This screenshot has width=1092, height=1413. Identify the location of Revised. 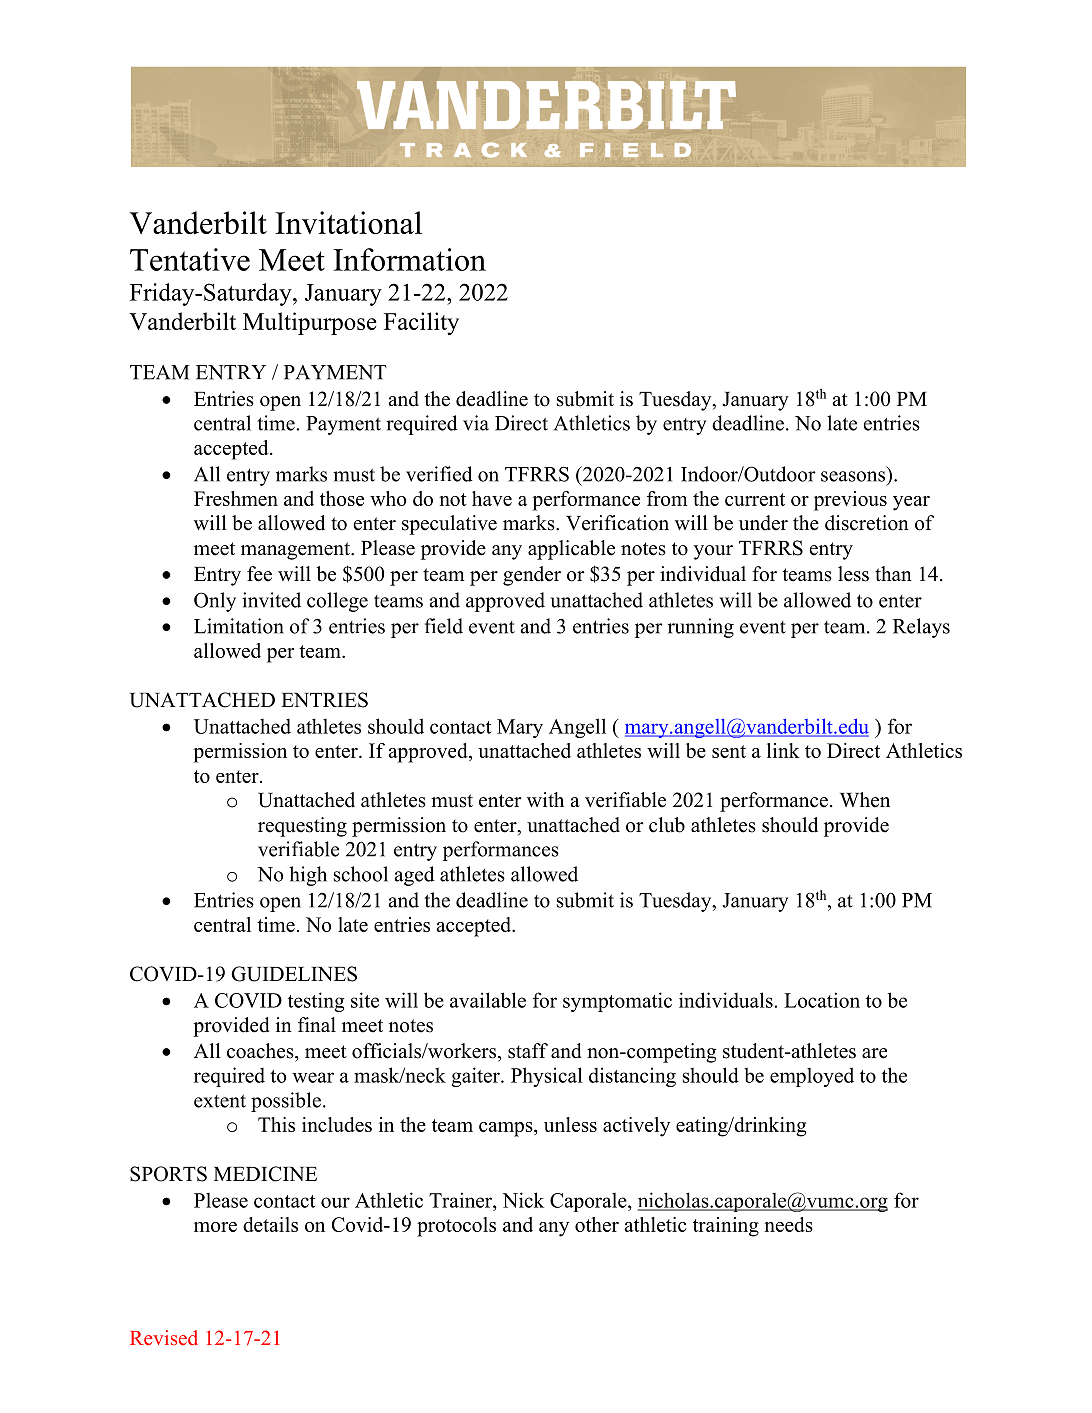
(164, 1337).
